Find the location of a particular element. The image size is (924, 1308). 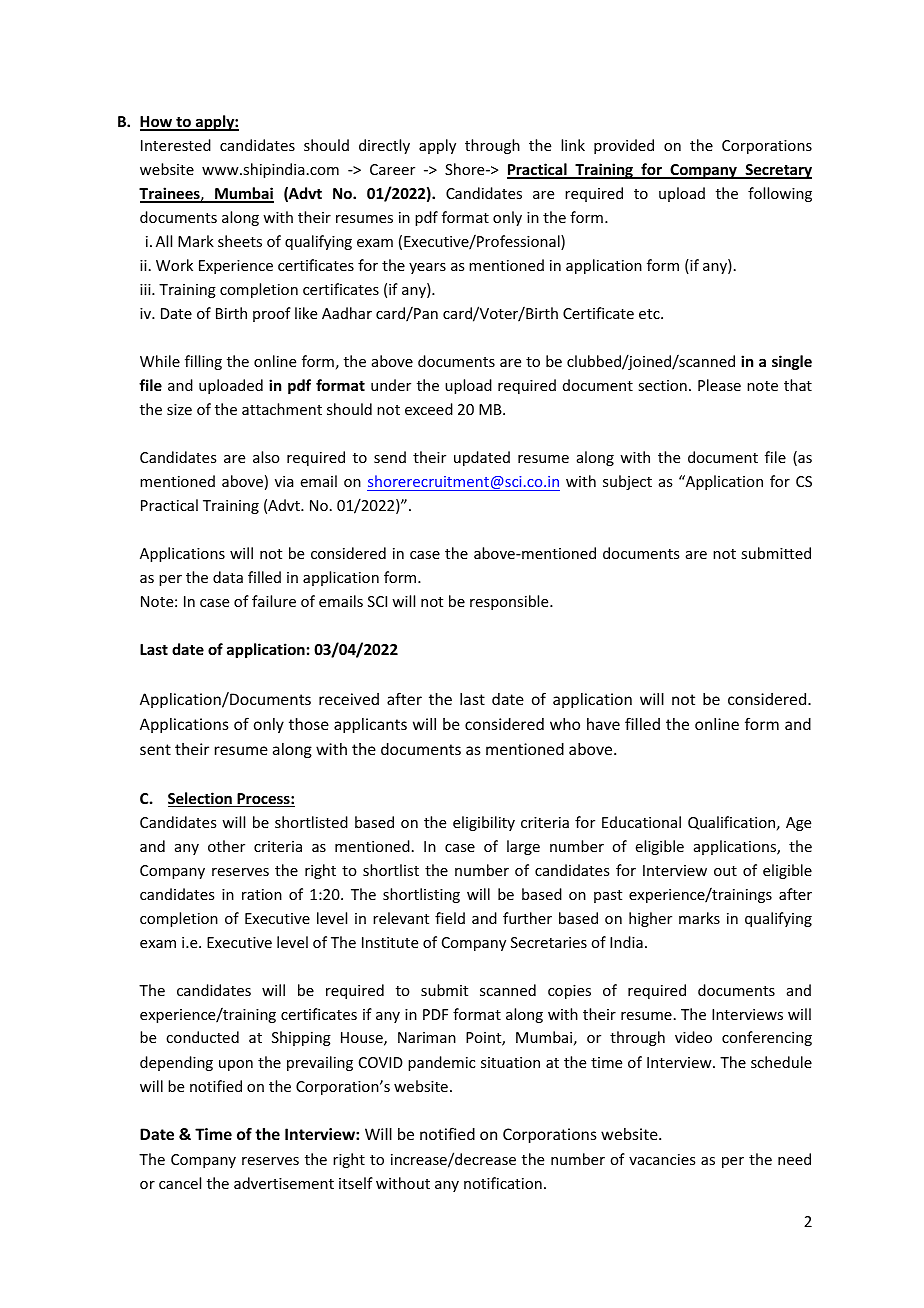

notification is located at coordinates (503, 1183).
